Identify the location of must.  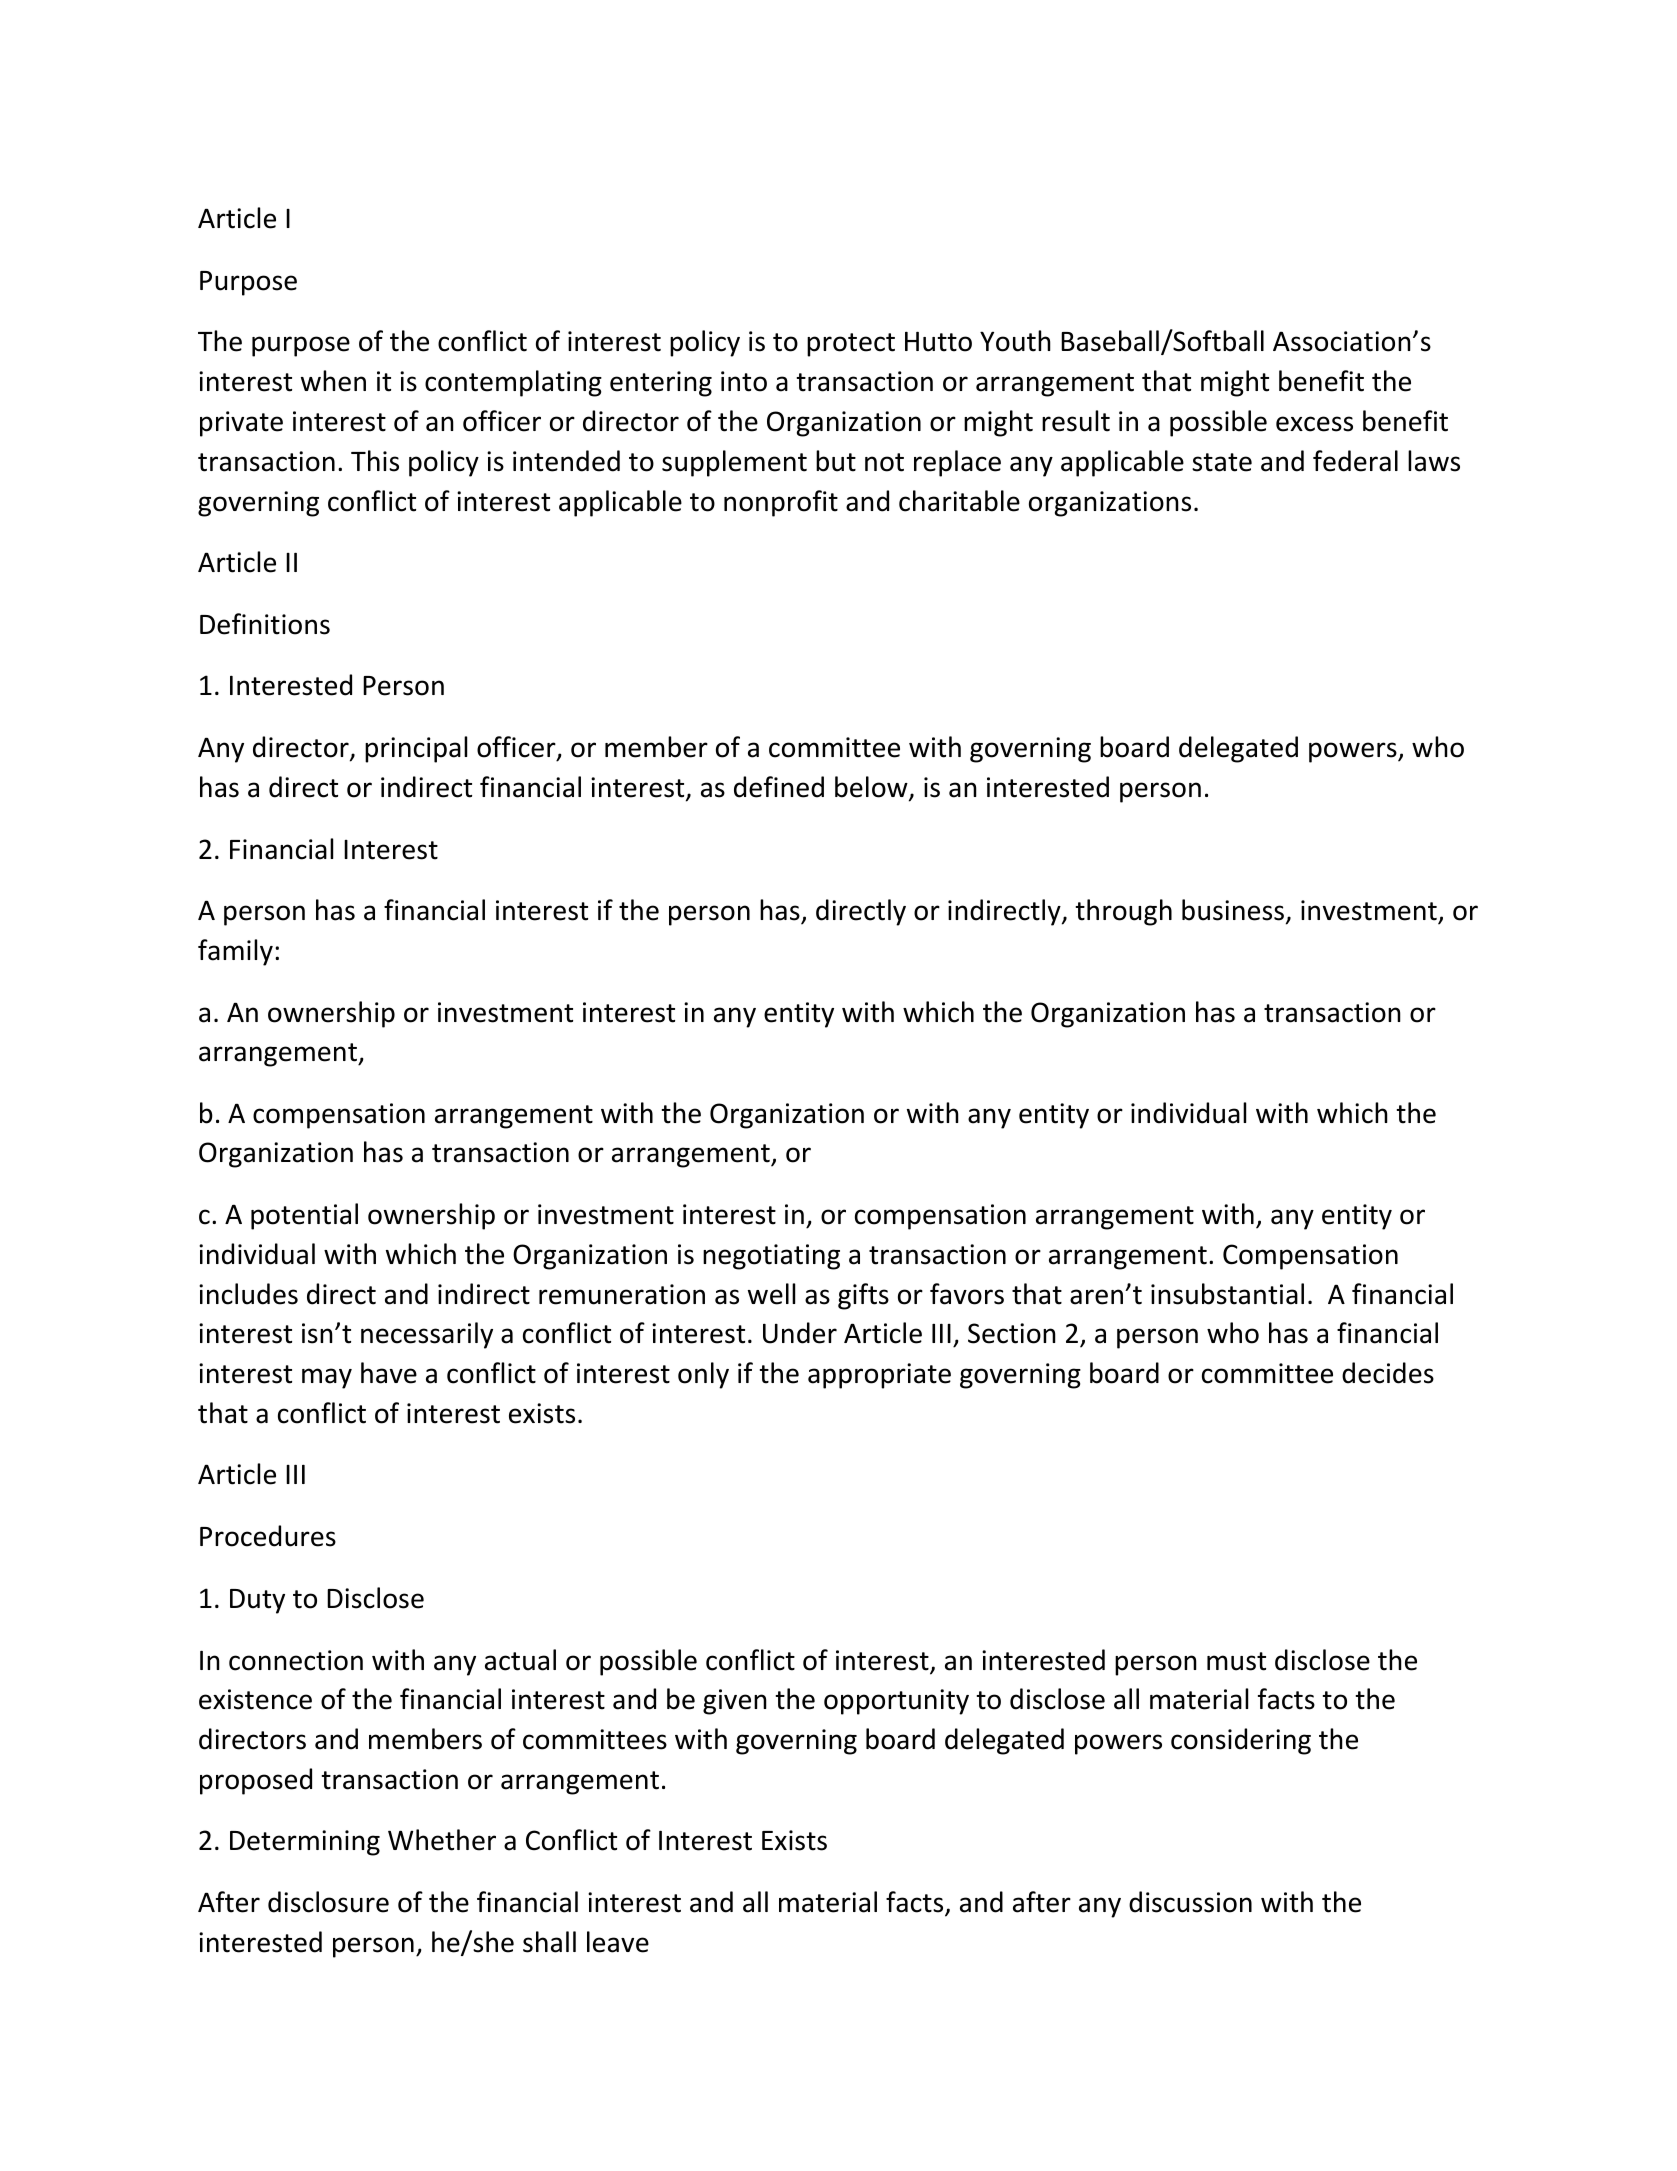
(1236, 1661).
